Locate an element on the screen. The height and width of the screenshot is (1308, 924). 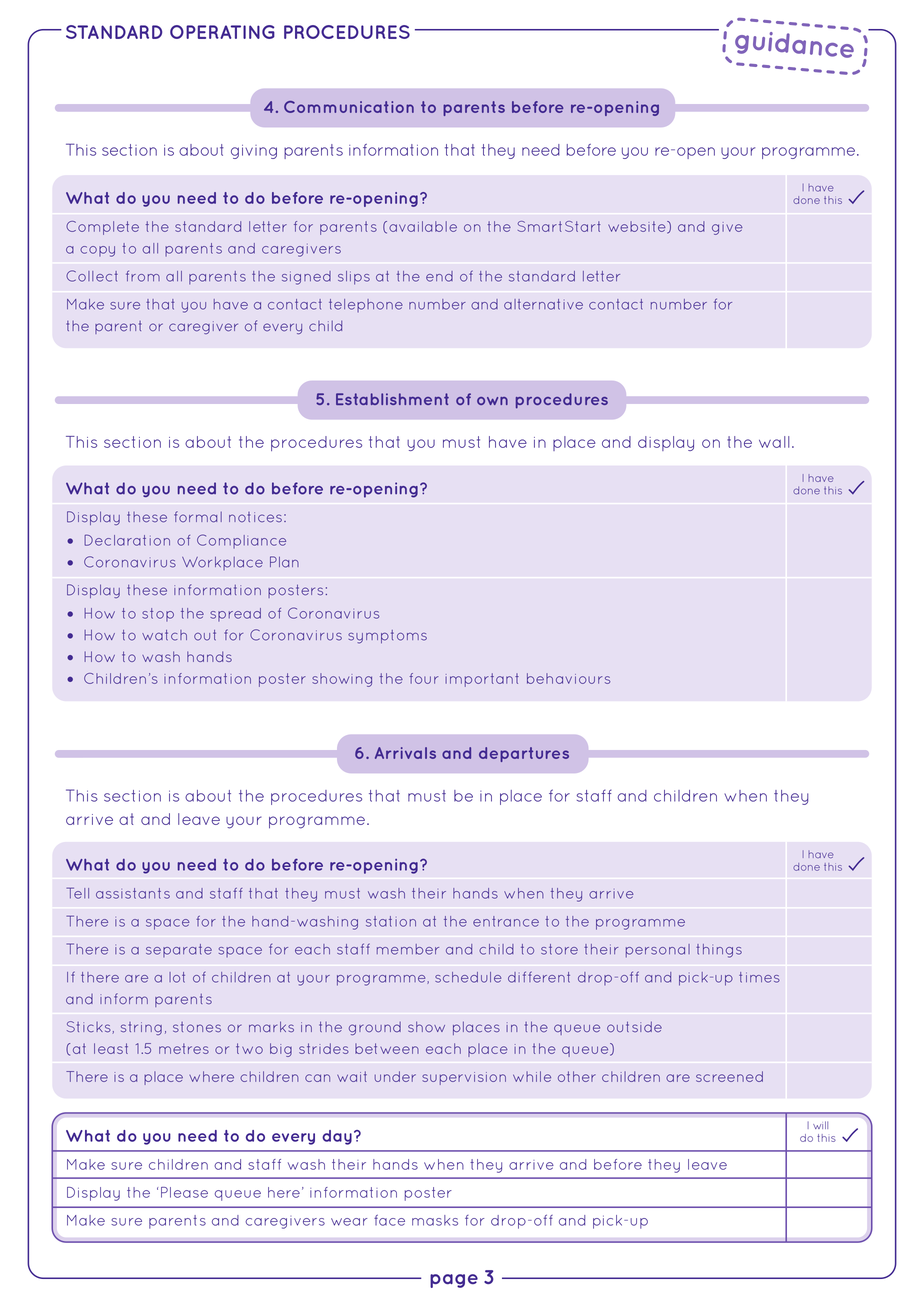
will is located at coordinates (820, 1125).
